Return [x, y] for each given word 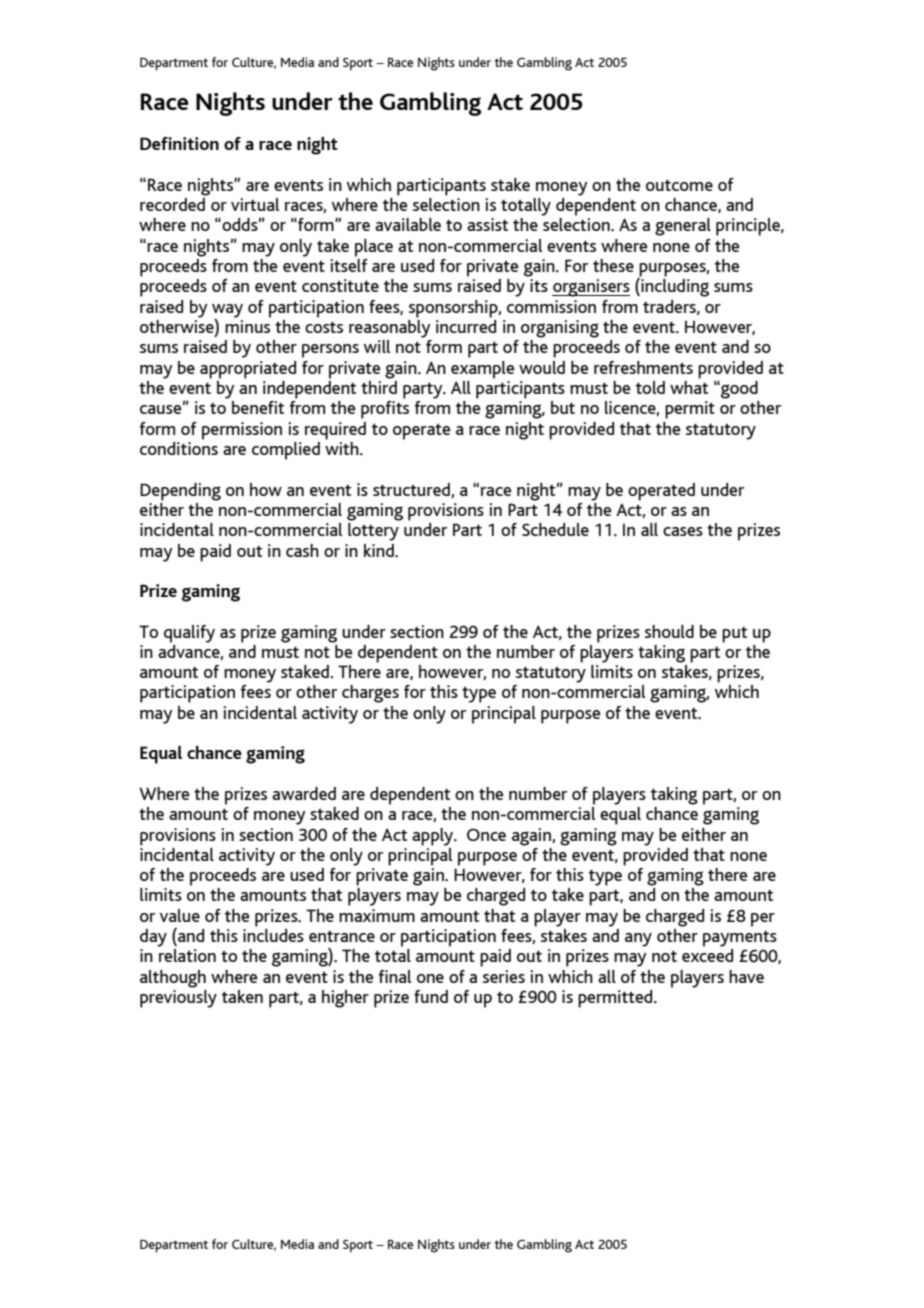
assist [487, 224]
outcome [679, 185]
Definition [179, 143]
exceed [707, 955]
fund [431, 996]
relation [187, 955]
